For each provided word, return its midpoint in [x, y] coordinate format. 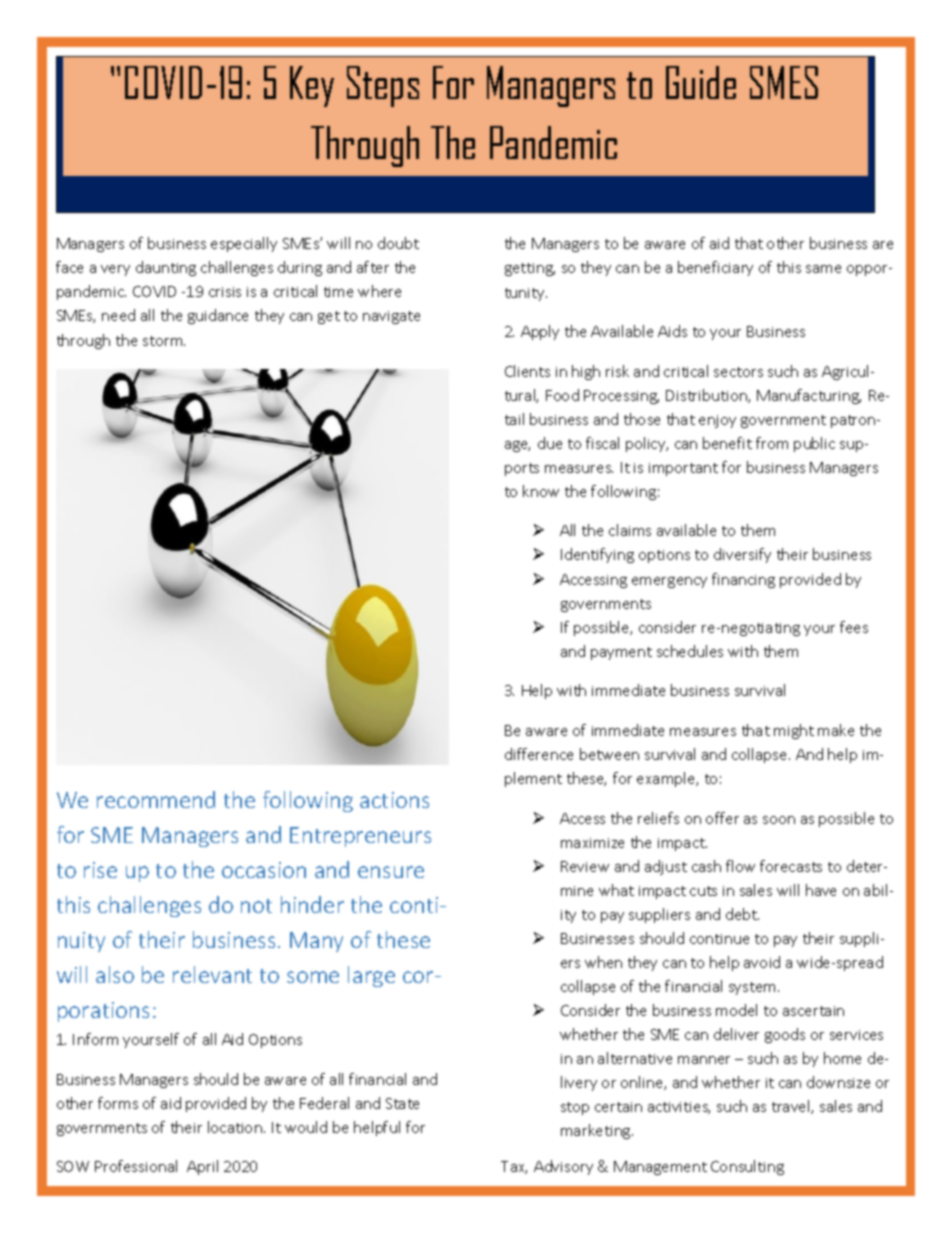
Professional [136, 1166]
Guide [701, 82]
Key [312, 86]
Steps [383, 86]
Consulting [747, 1167]
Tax [514, 1167]
